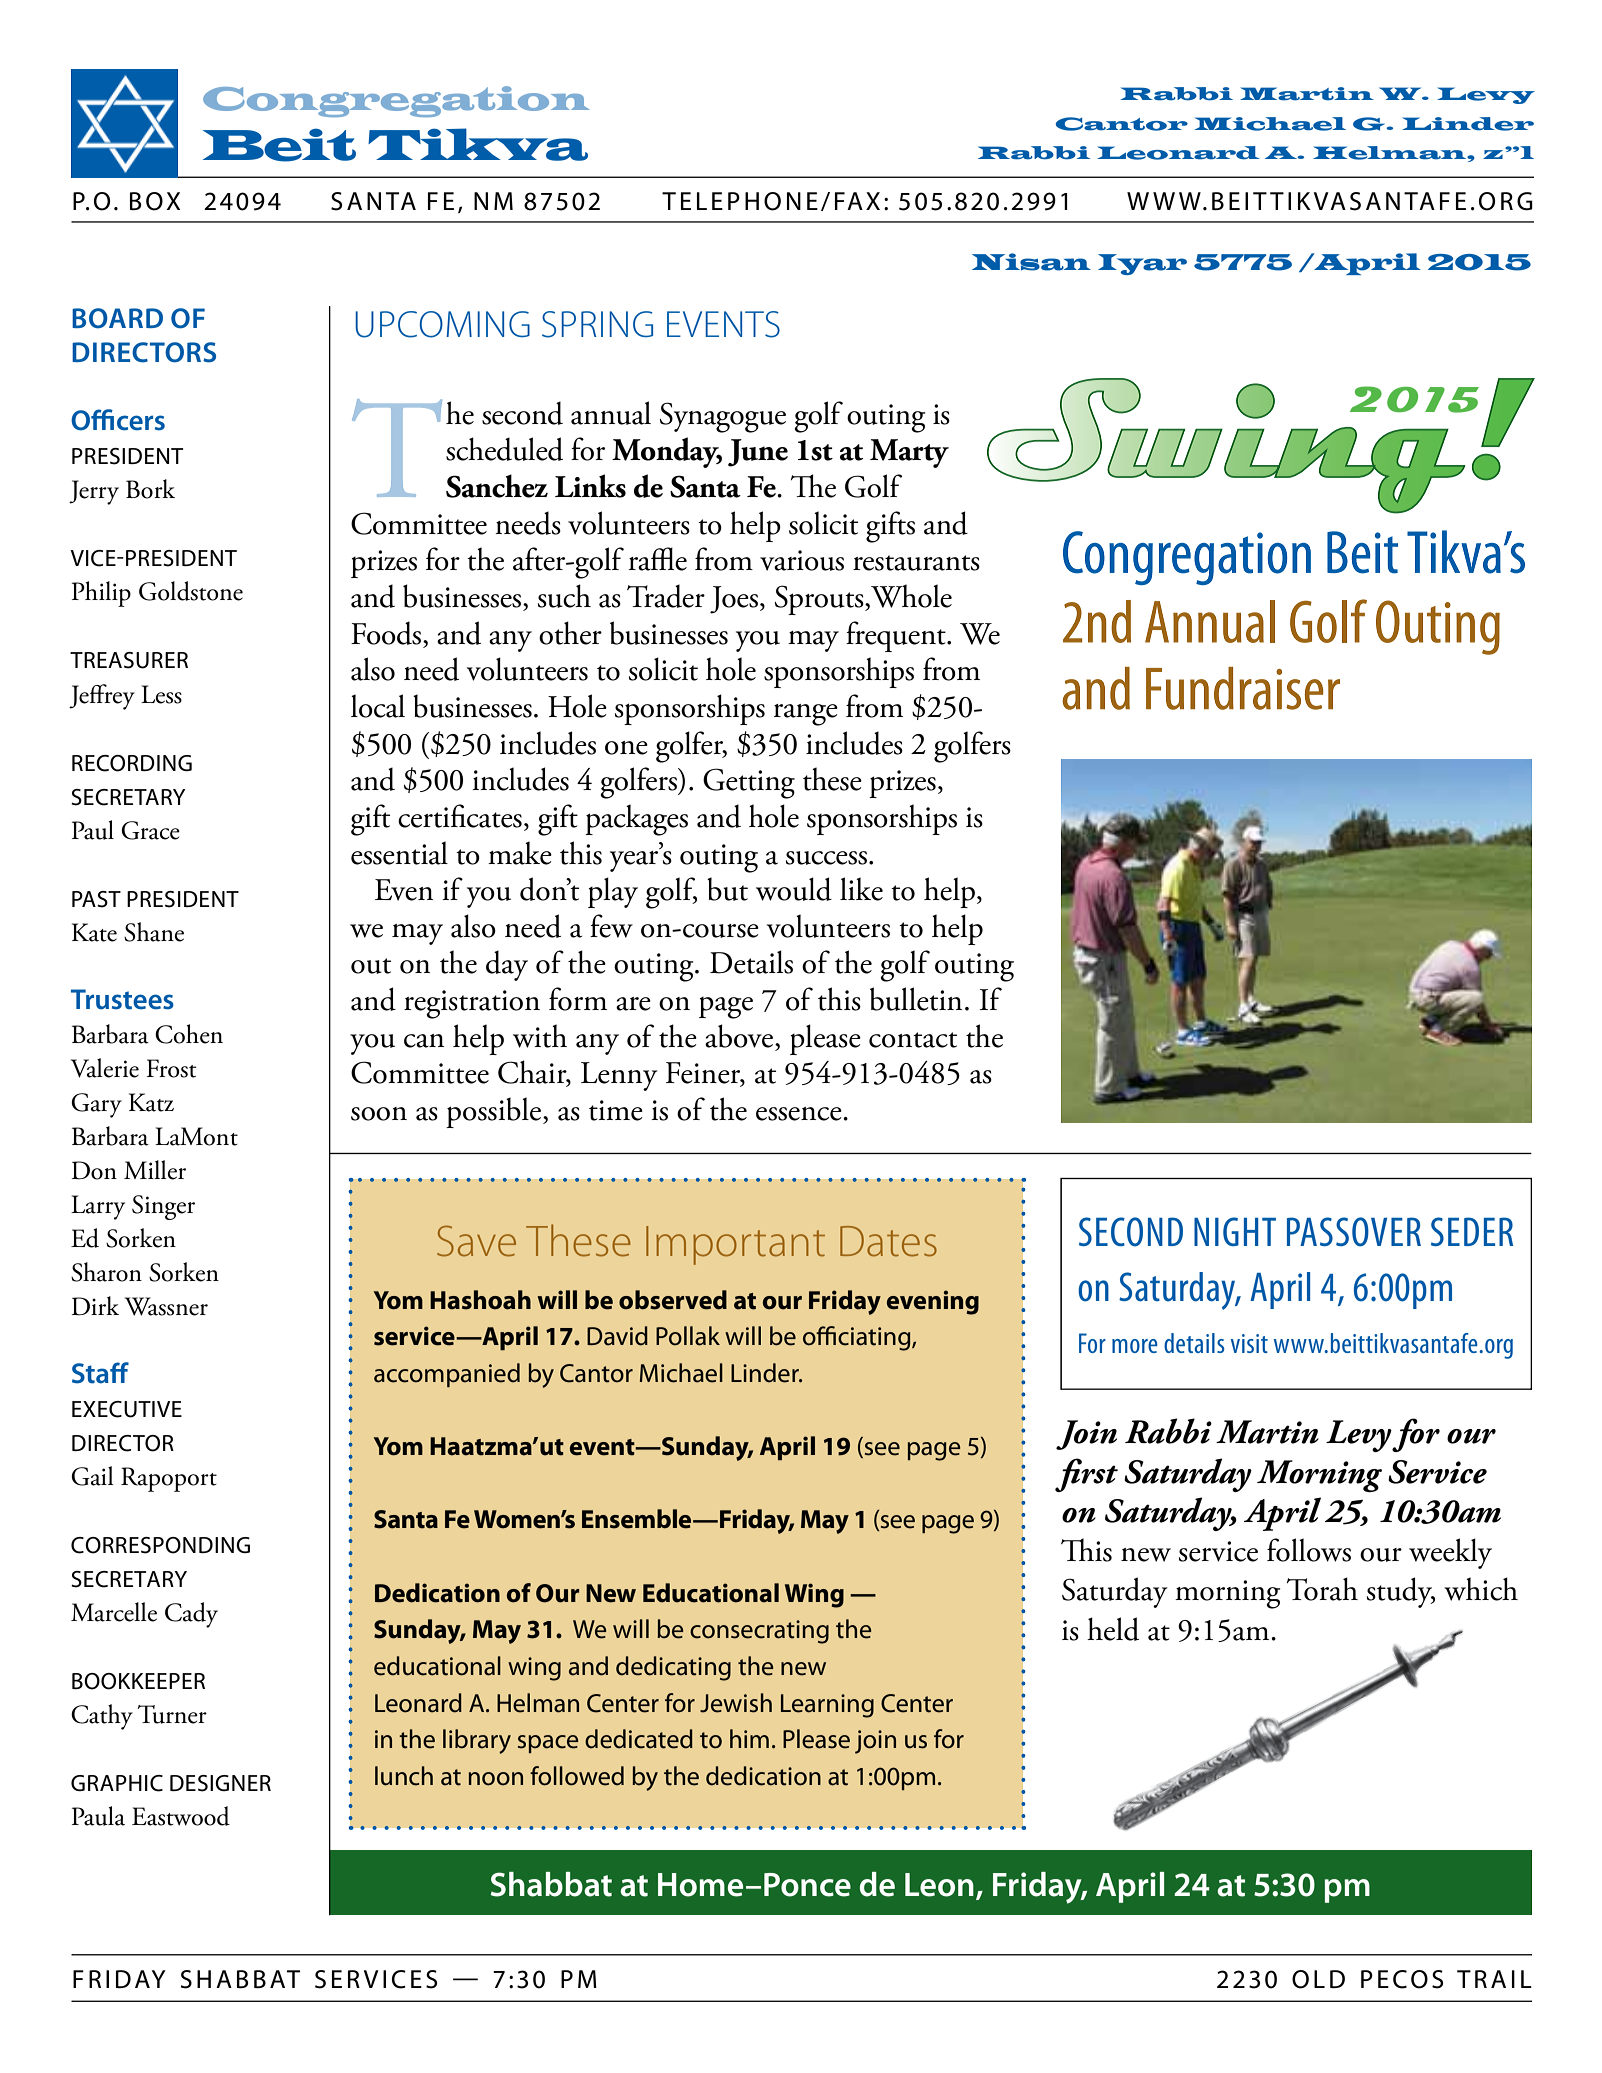  I want to click on Board, so click(117, 318).
